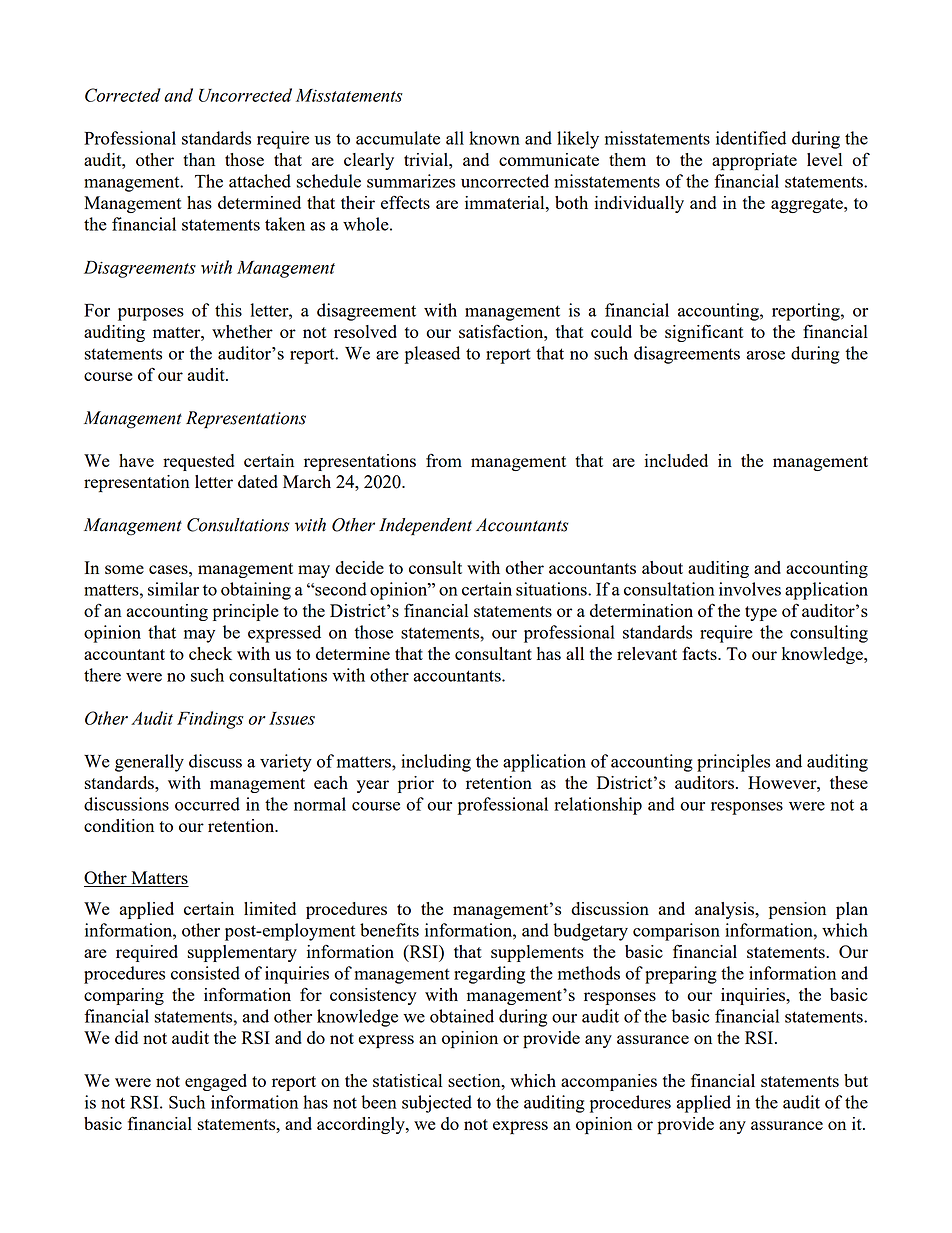 The width and height of the document is (952, 1233). Describe the element at coordinates (216, 1082) in the document. I see `engaged` at that location.
